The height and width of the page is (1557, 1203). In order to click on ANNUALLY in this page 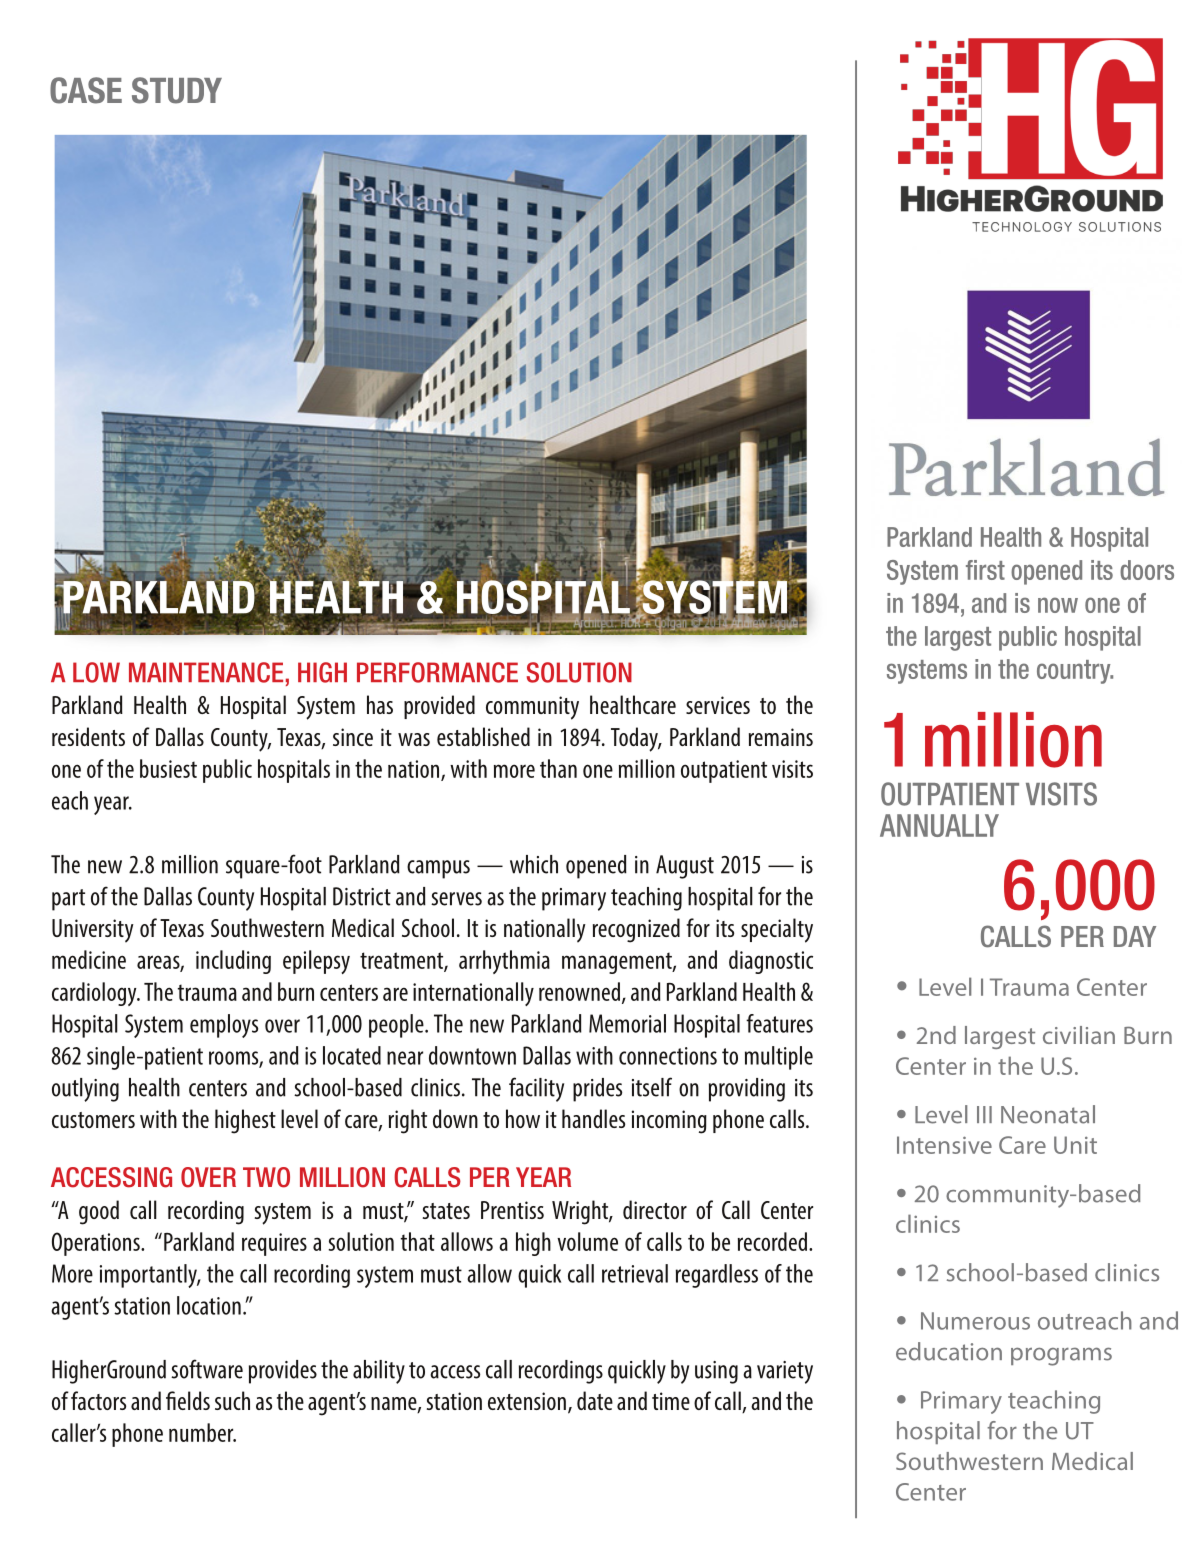, I will do `click(939, 825)`.
